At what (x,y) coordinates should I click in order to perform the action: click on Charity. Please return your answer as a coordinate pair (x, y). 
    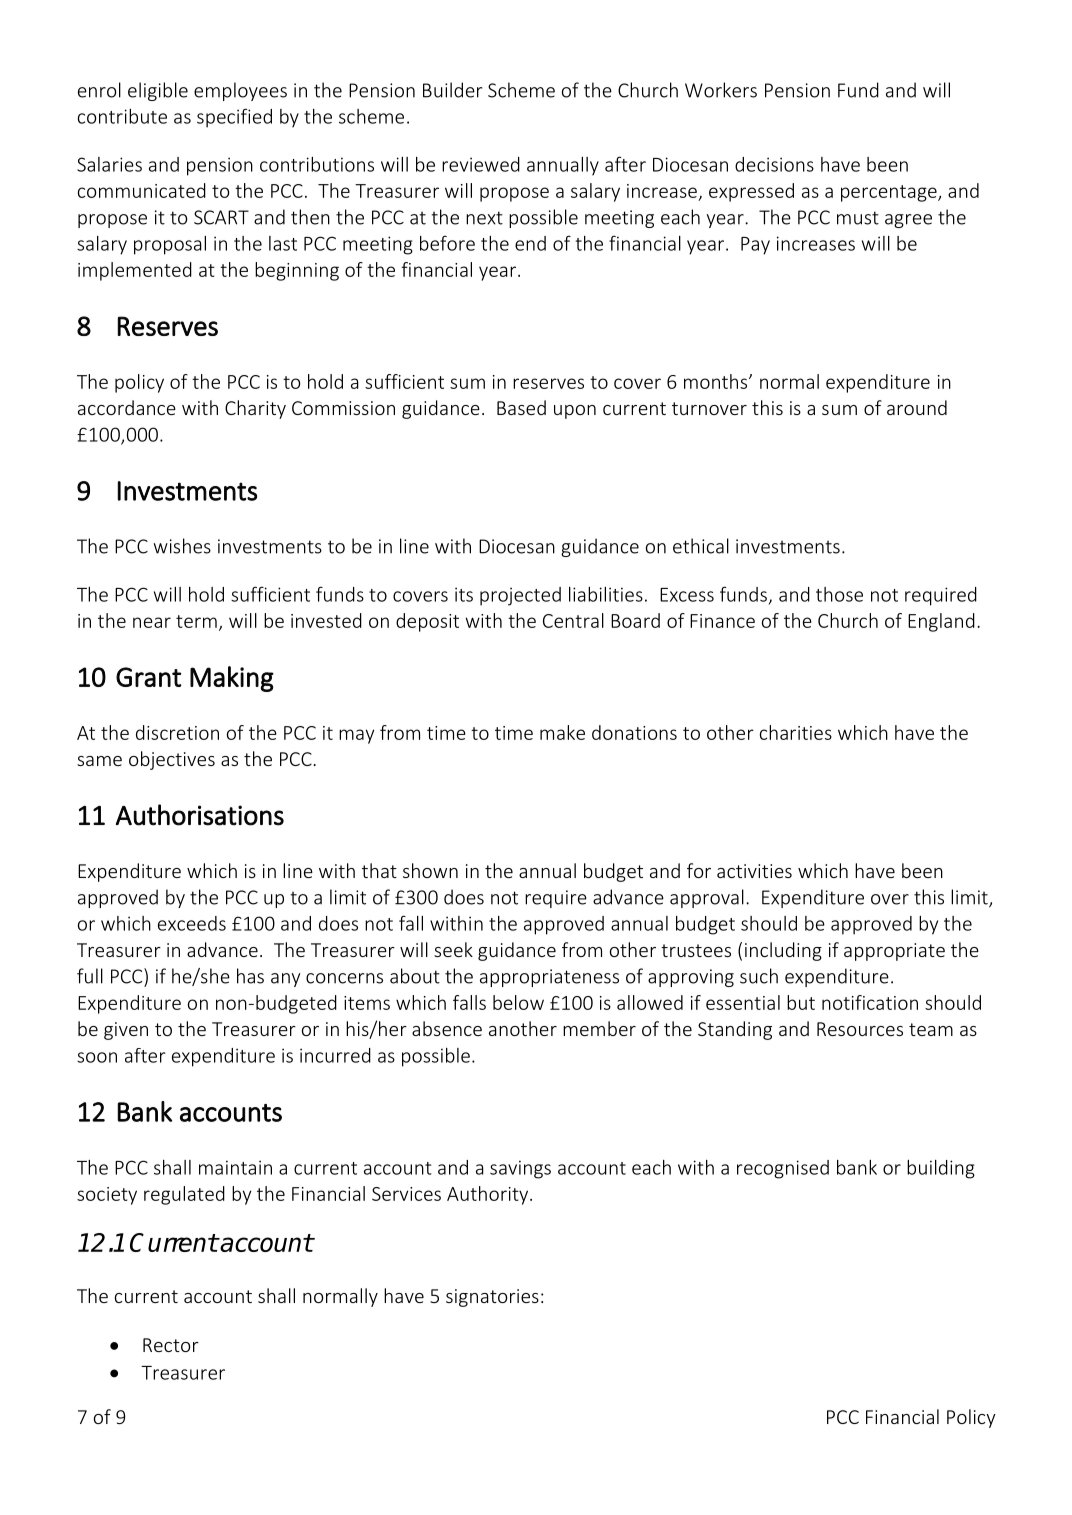
    Looking at the image, I should click on (255, 409).
